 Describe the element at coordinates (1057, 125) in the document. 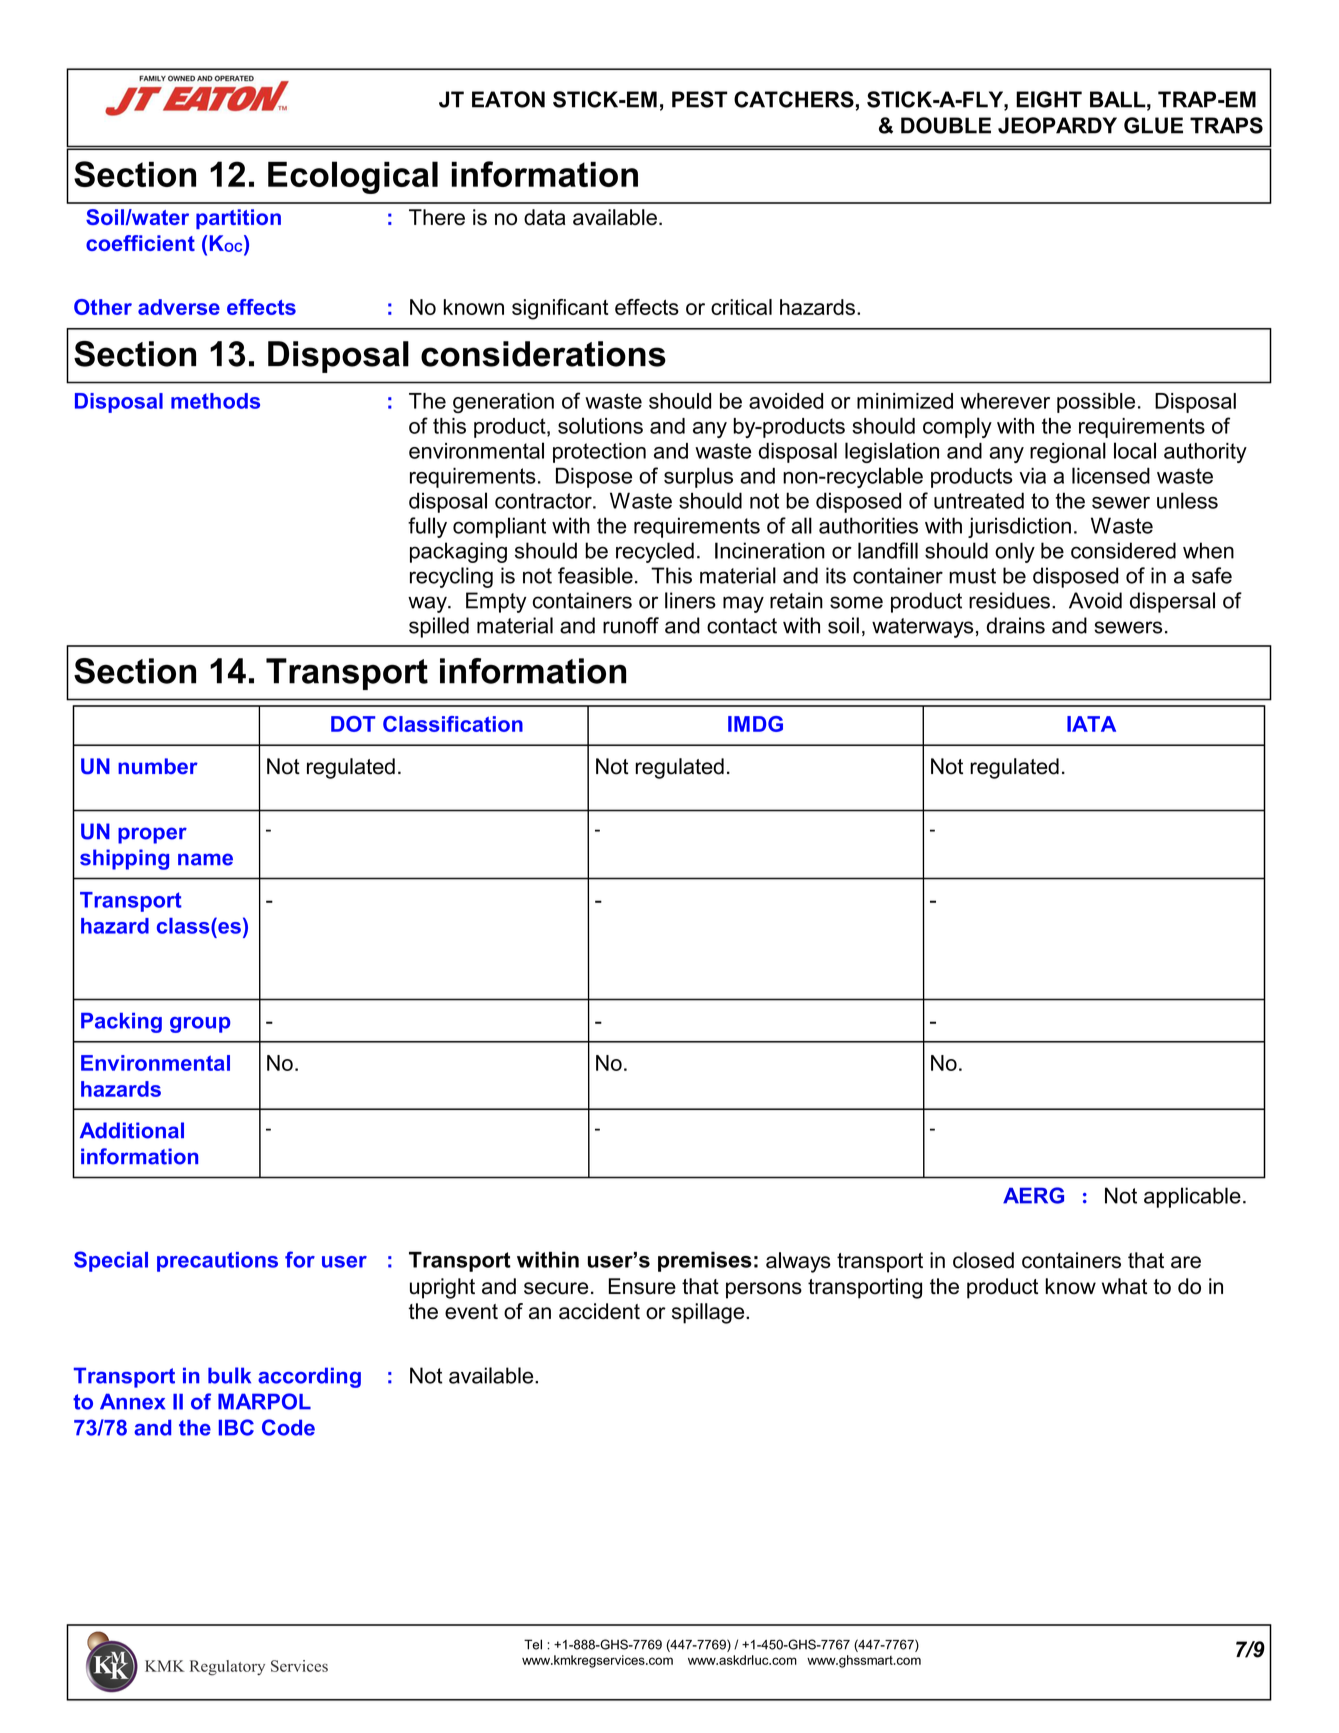

I see `JEOPARDY` at that location.
